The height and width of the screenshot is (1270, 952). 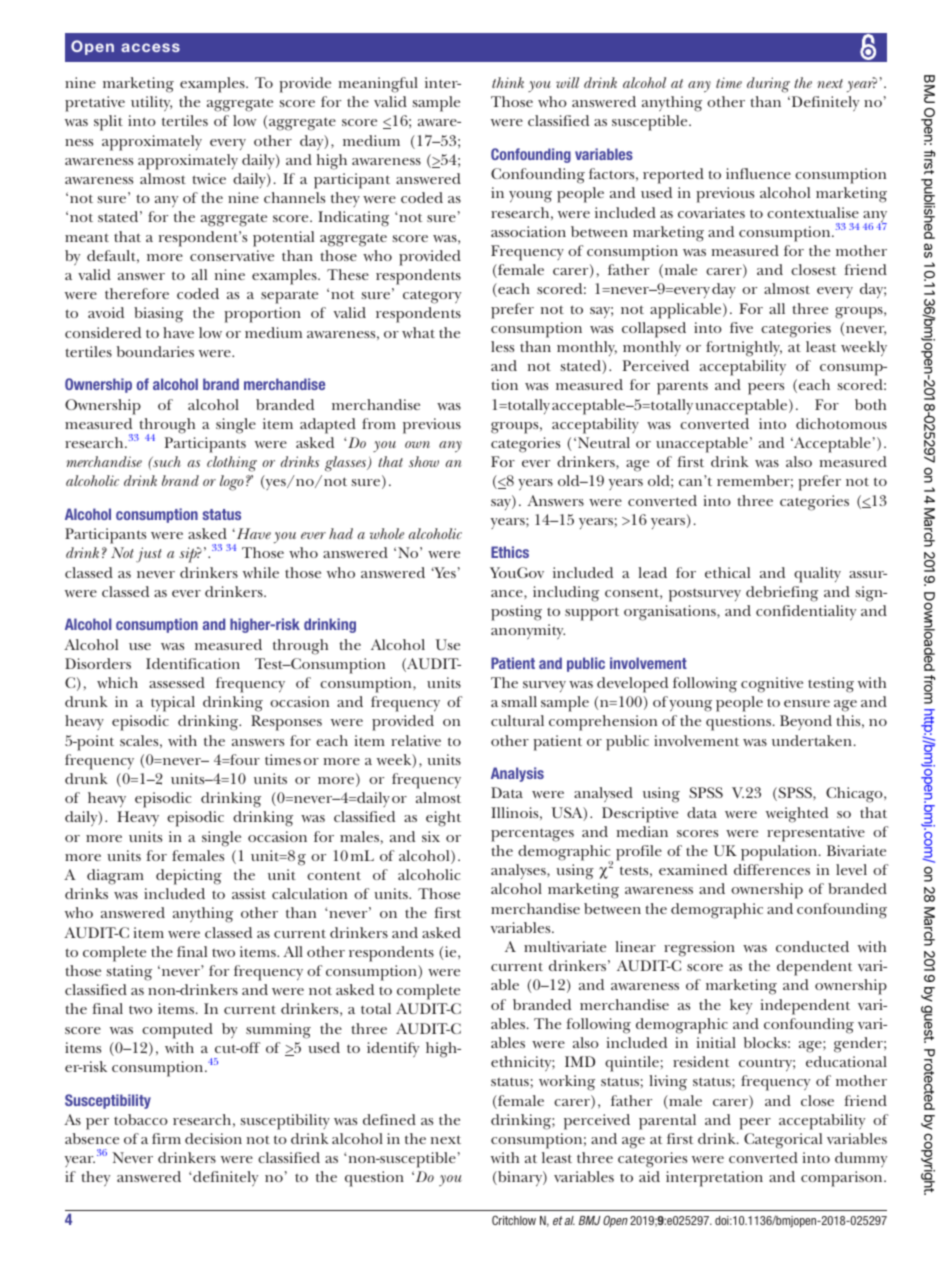 What do you see at coordinates (768, 85) in the screenshot?
I see `during` at bounding box center [768, 85].
